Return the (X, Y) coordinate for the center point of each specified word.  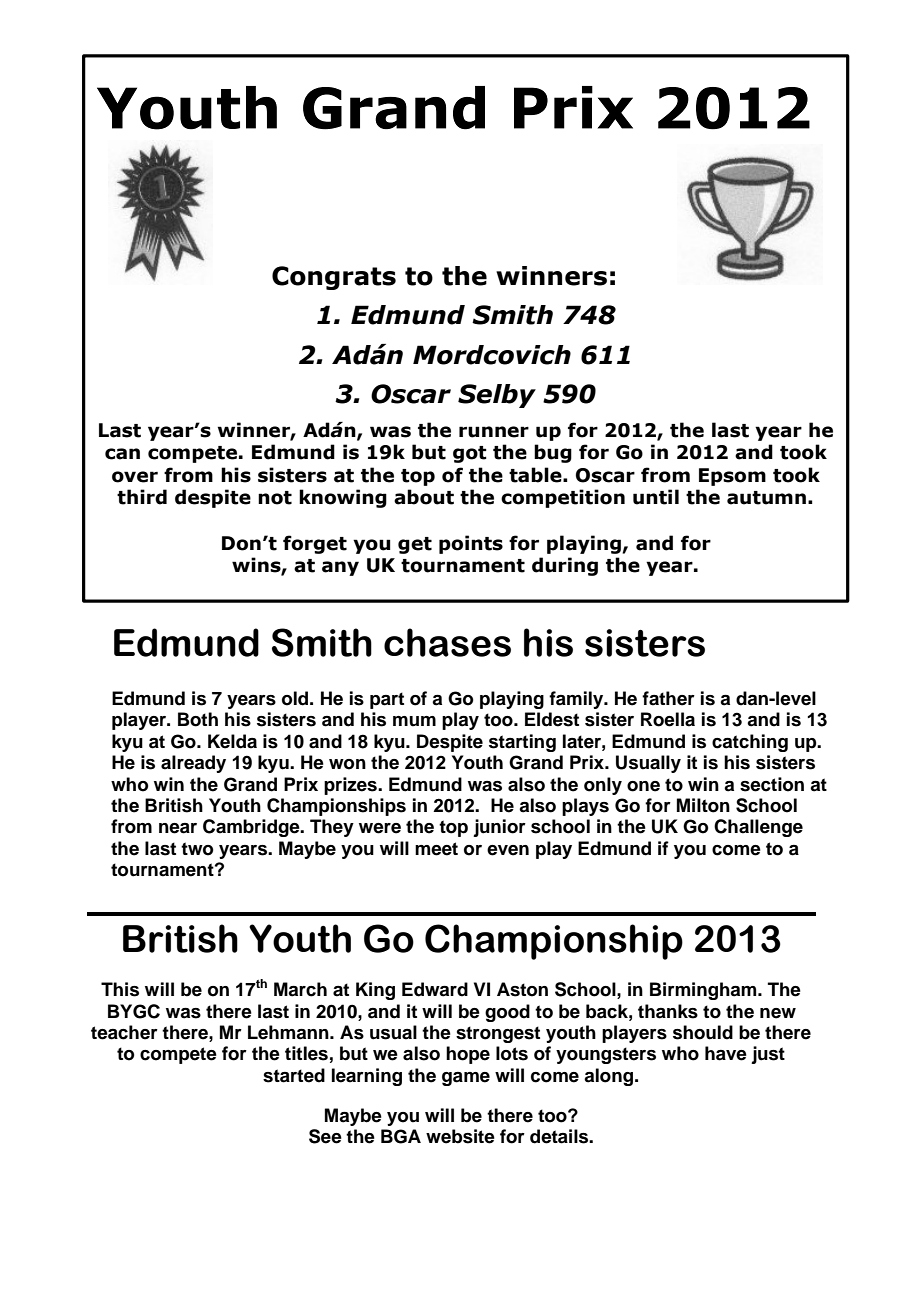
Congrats (334, 278)
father (668, 698)
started (294, 1075)
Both (198, 719)
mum (414, 721)
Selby (497, 396)
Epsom (732, 477)
